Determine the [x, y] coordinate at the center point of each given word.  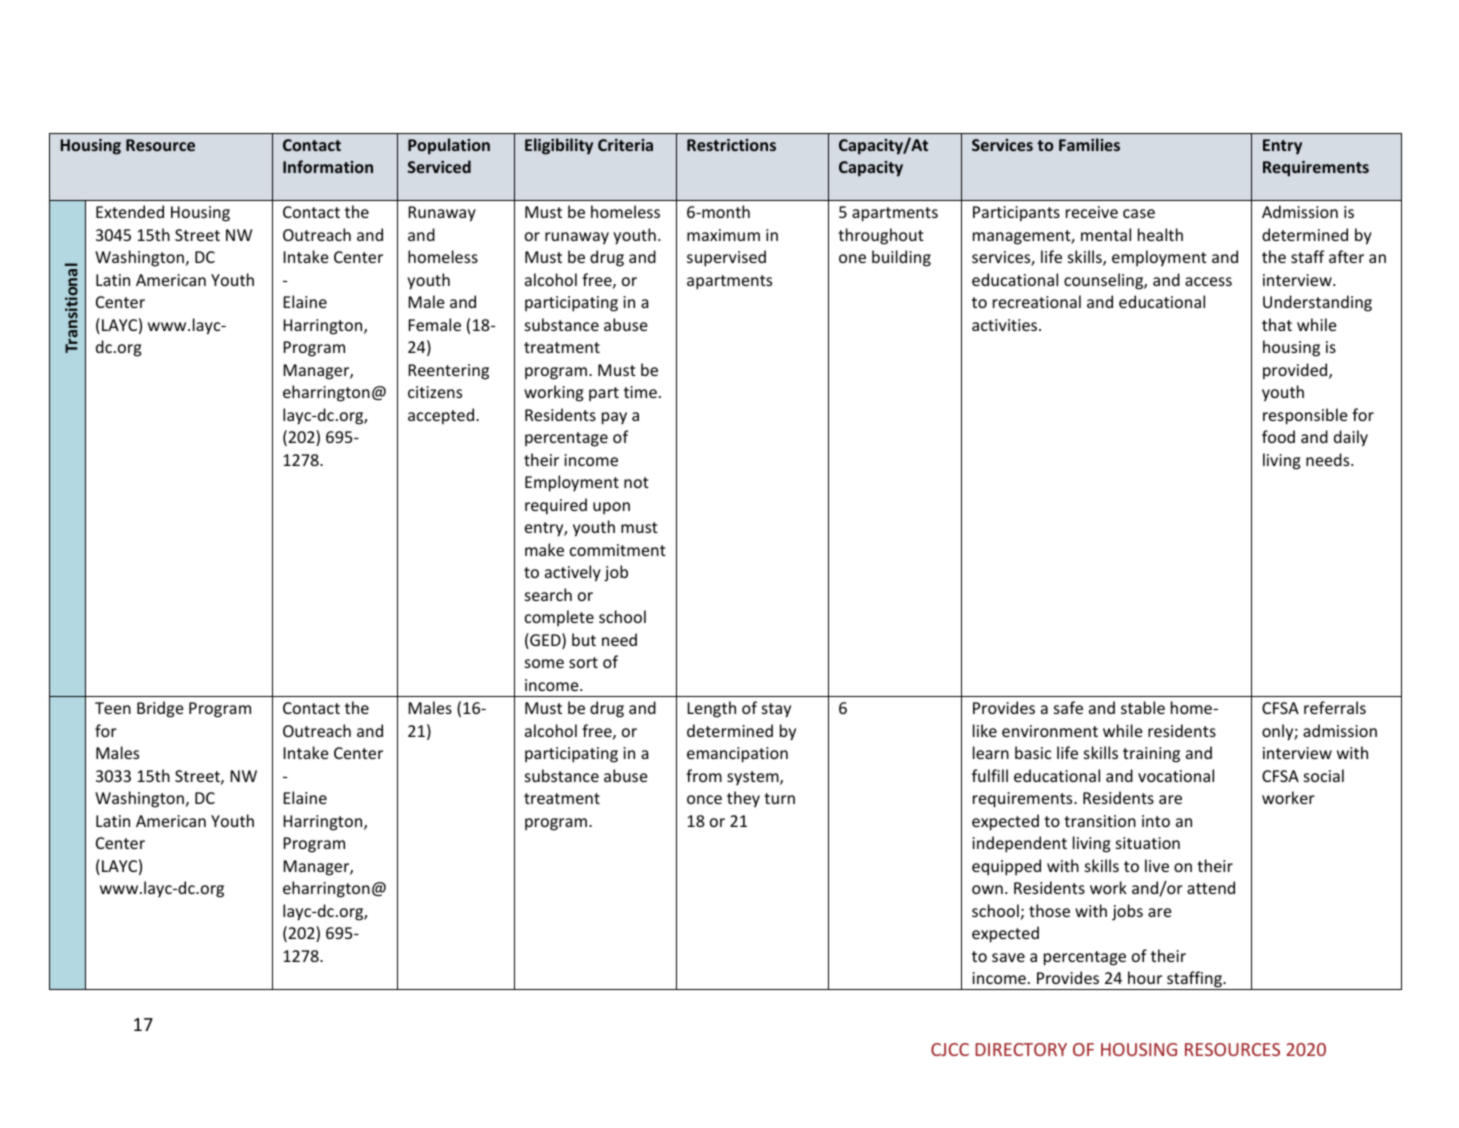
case [1139, 213]
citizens [435, 392]
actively [573, 573]
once [704, 799]
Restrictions [731, 145]
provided [1296, 371]
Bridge [160, 709]
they [743, 799]
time [640, 392]
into [1156, 821]
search [548, 594]
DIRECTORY [1021, 1049]
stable [1143, 707]
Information [328, 166]
